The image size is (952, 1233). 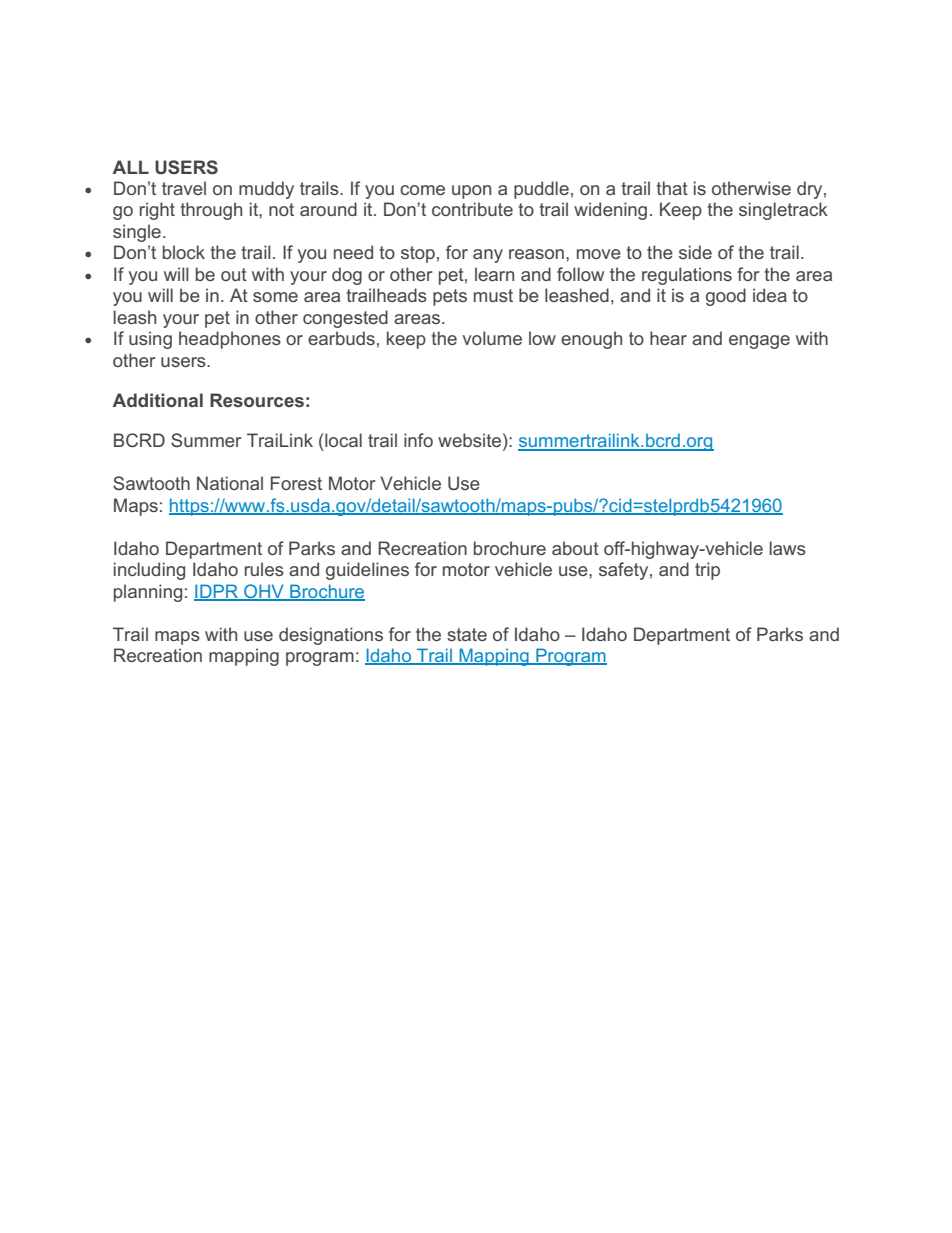 What do you see at coordinates (672, 188) in the image?
I see `that` at bounding box center [672, 188].
